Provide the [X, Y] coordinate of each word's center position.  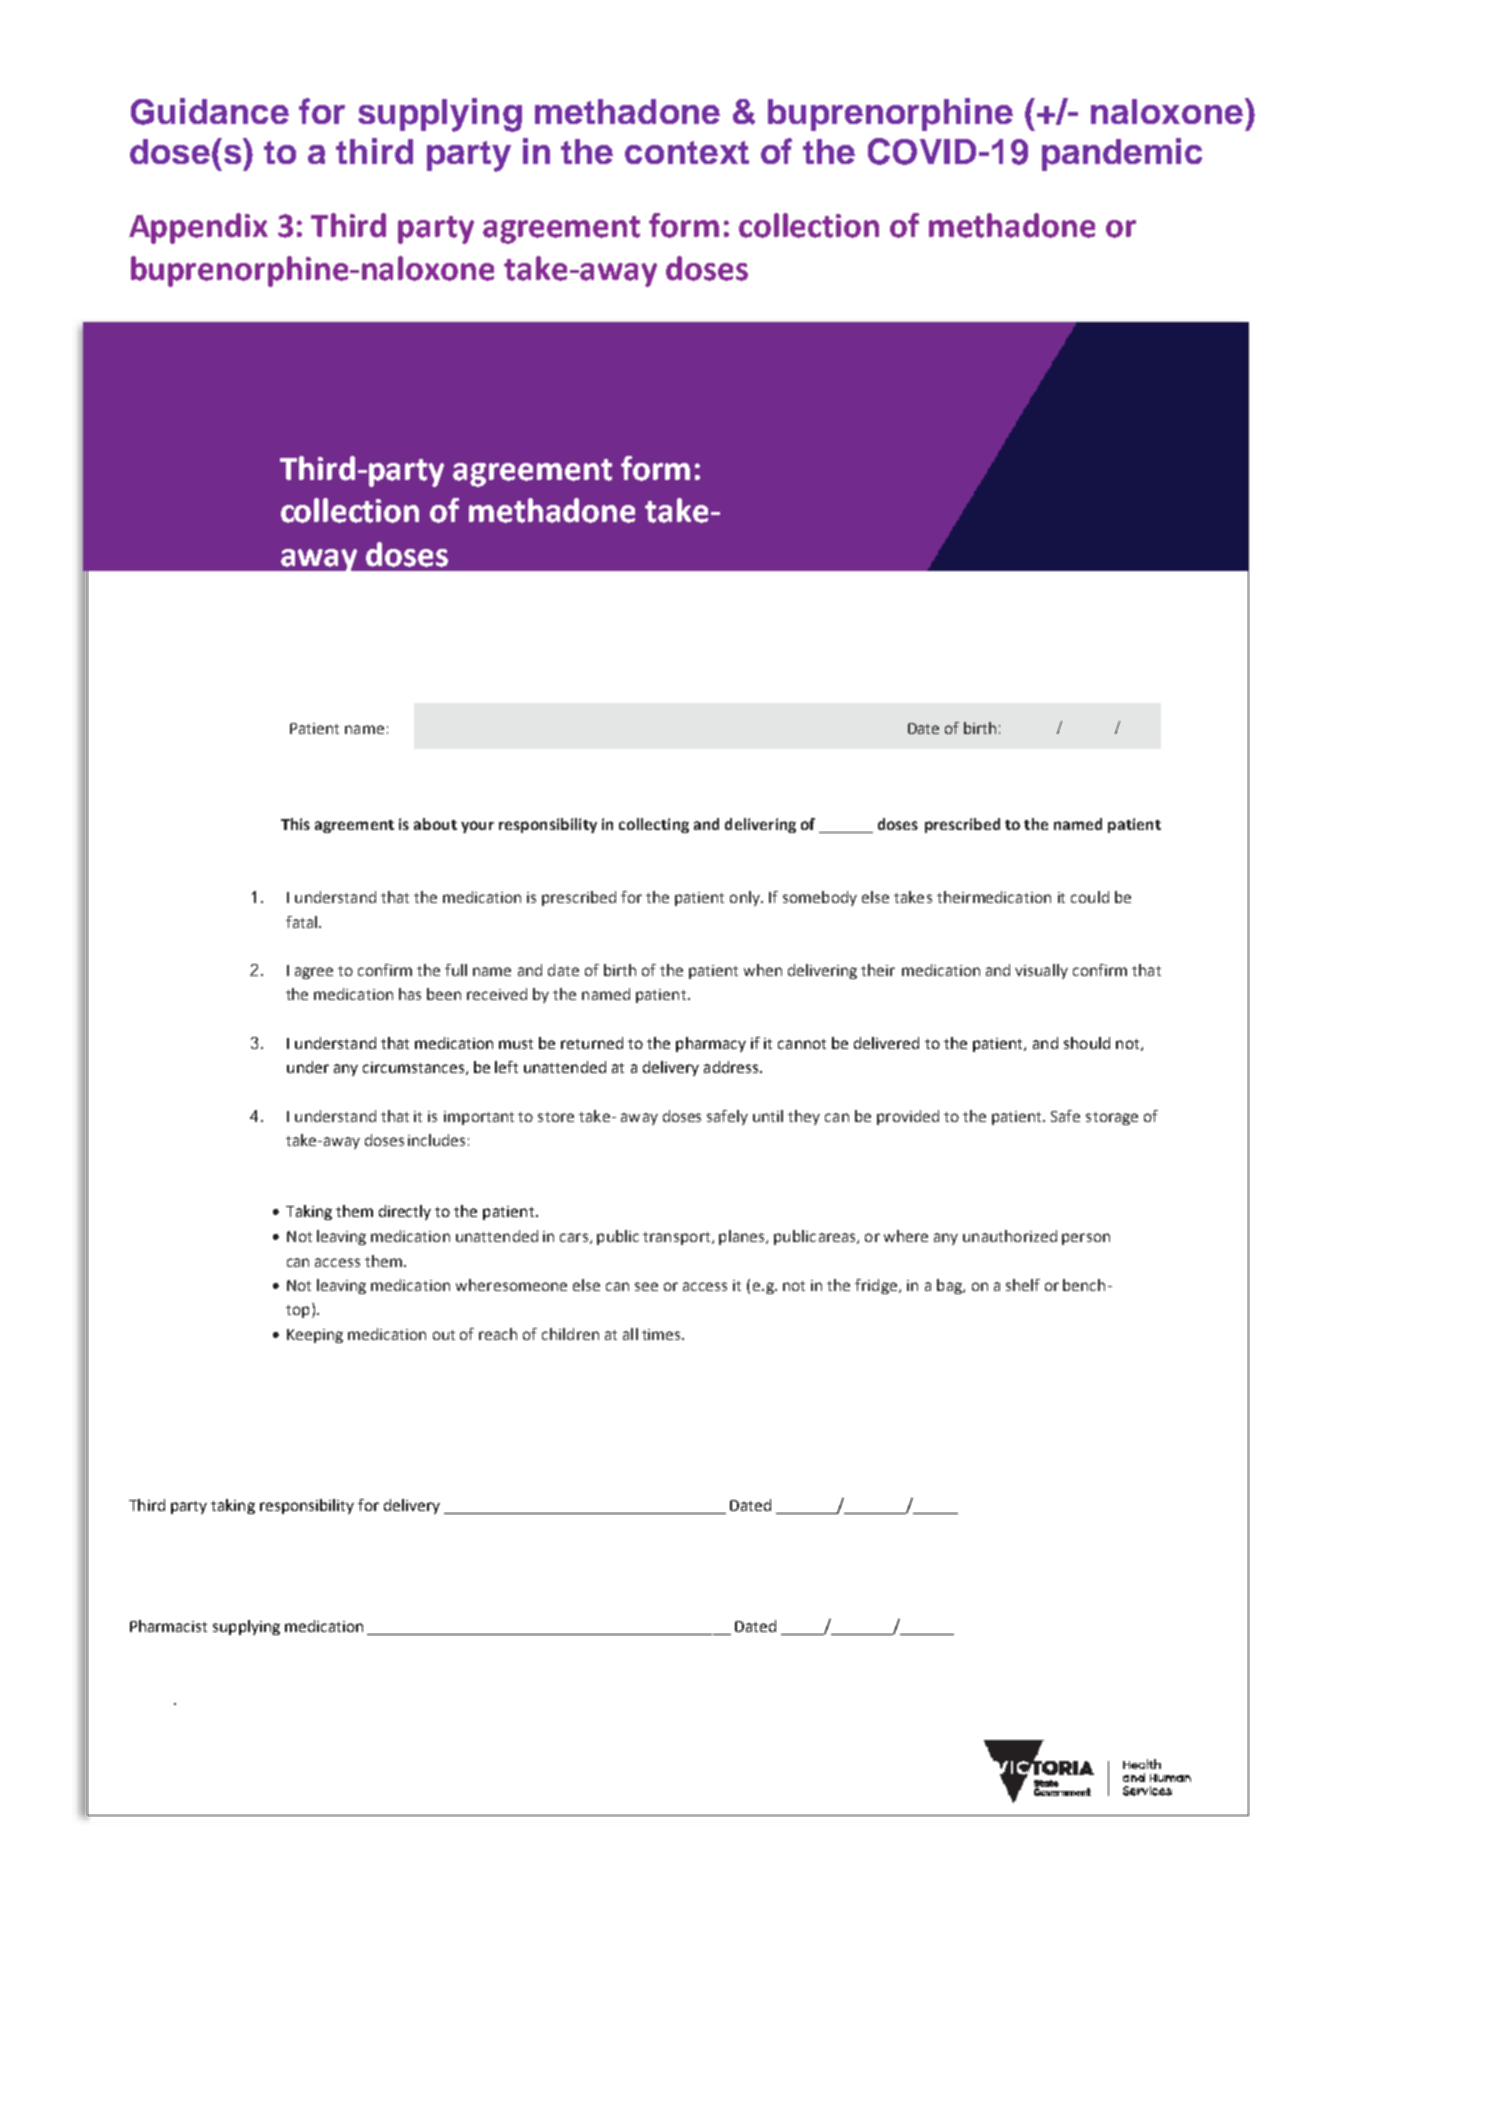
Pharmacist [168, 1626]
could [1090, 897]
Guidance [210, 111]
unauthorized [1010, 1236]
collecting [654, 825]
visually [1041, 971]
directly [405, 1212]
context [687, 152]
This [295, 824]
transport [678, 1238]
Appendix [198, 228]
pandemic [1122, 154]
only [746, 898]
